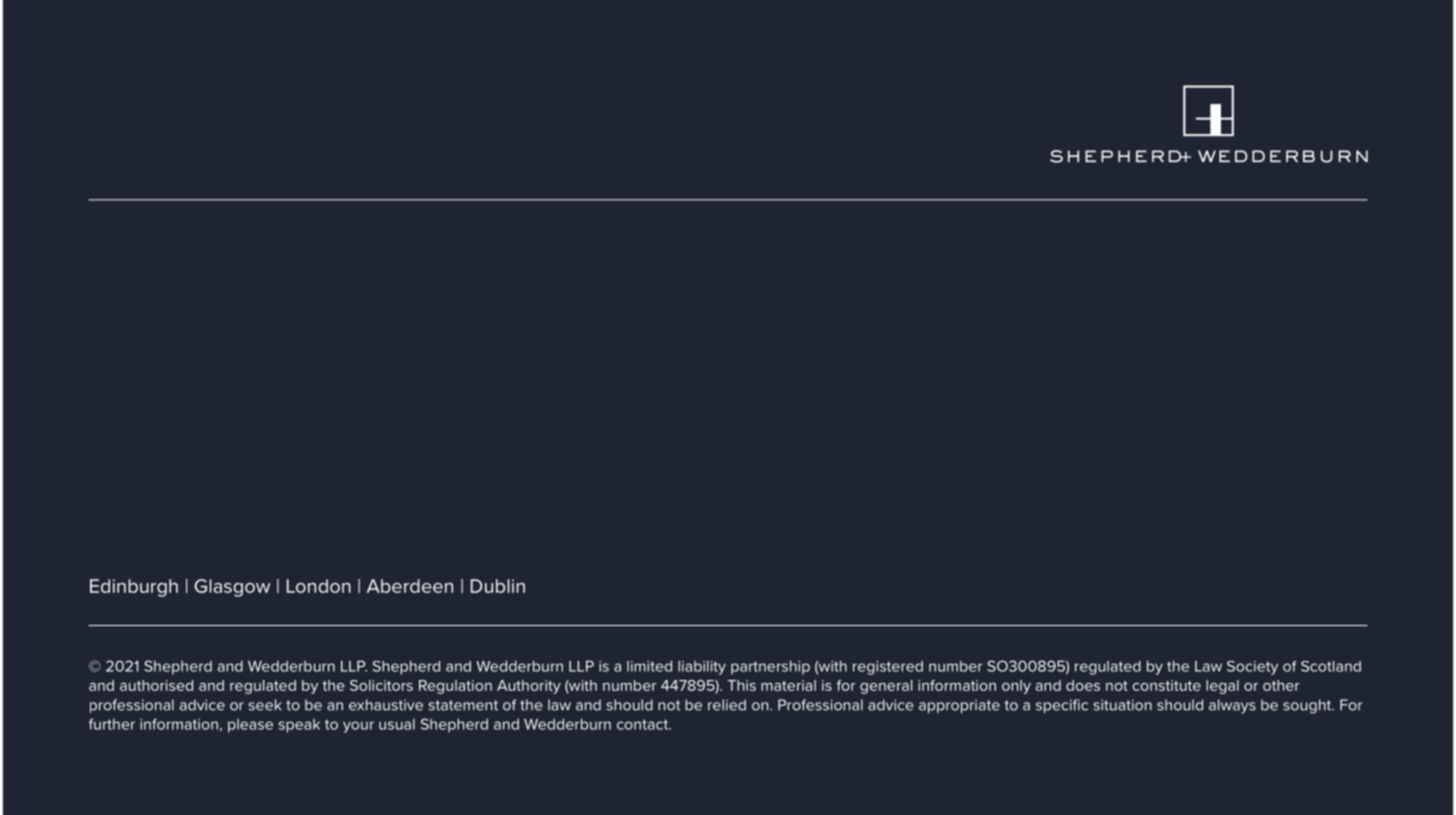  What do you see at coordinates (1331, 666) in the document?
I see `Scotland` at bounding box center [1331, 666].
